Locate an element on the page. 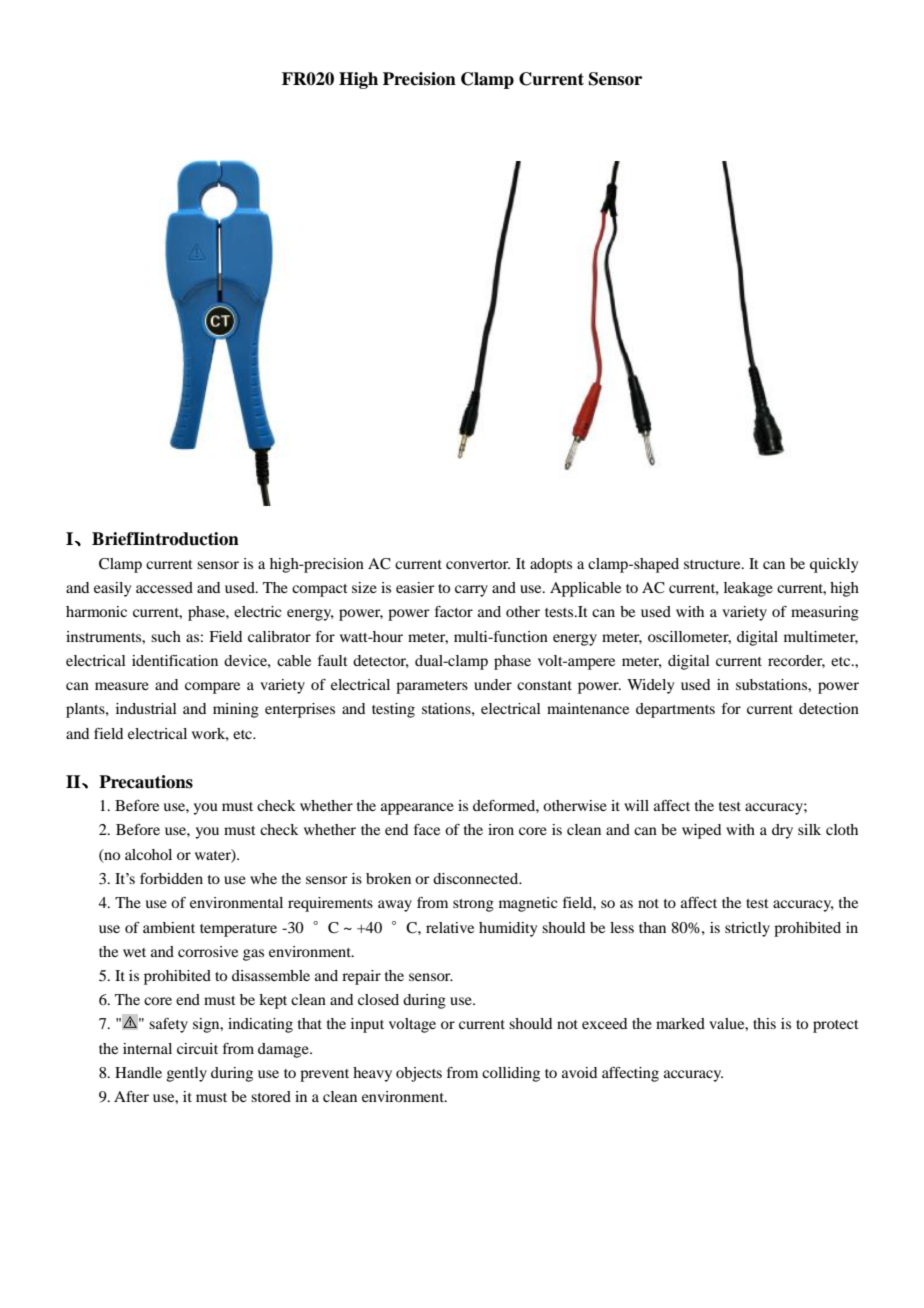 This image has height=1308, width=924. leakage is located at coordinates (748, 589).
